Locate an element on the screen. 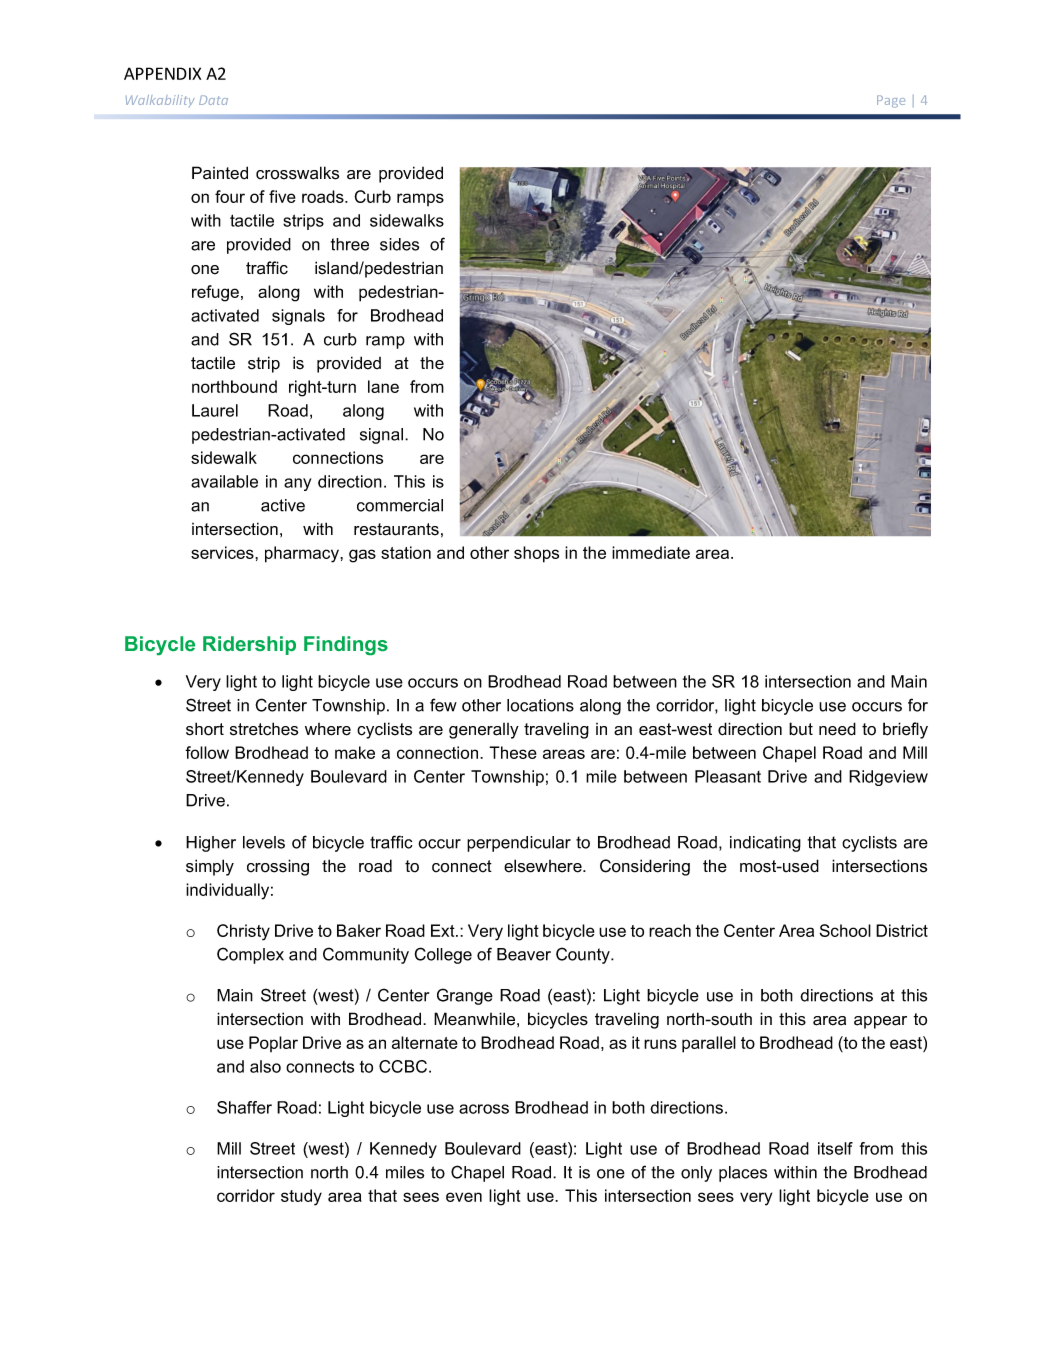 Image resolution: width=1052 pixels, height=1362 pixels. study is located at coordinates (301, 1197).
